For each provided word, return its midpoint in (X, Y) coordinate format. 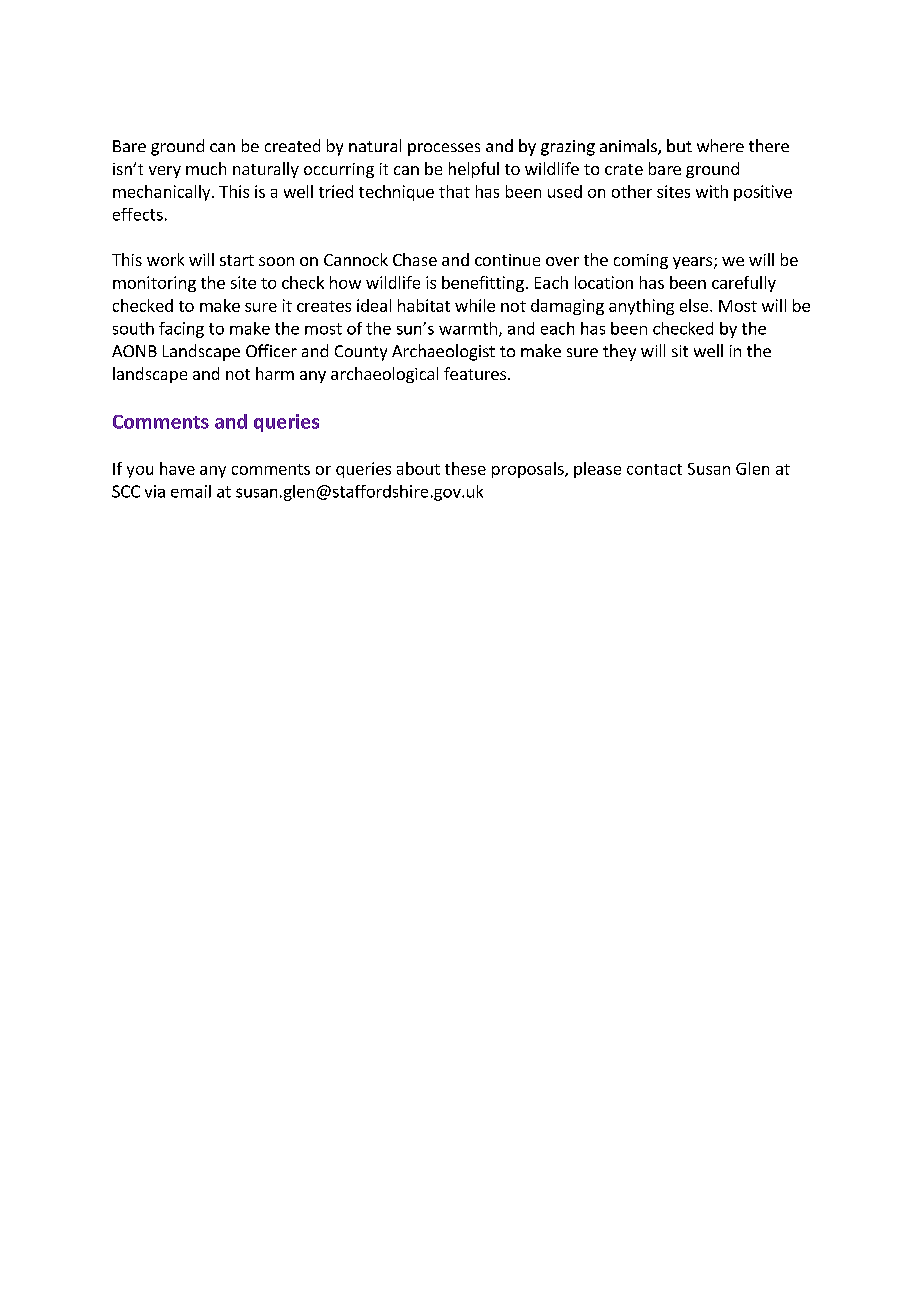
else (695, 305)
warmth (468, 328)
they (619, 352)
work (165, 259)
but (679, 145)
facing (181, 330)
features (476, 373)
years (692, 263)
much (206, 168)
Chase (415, 259)
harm (275, 373)
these (465, 468)
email (191, 491)
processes (444, 149)
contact (654, 469)
